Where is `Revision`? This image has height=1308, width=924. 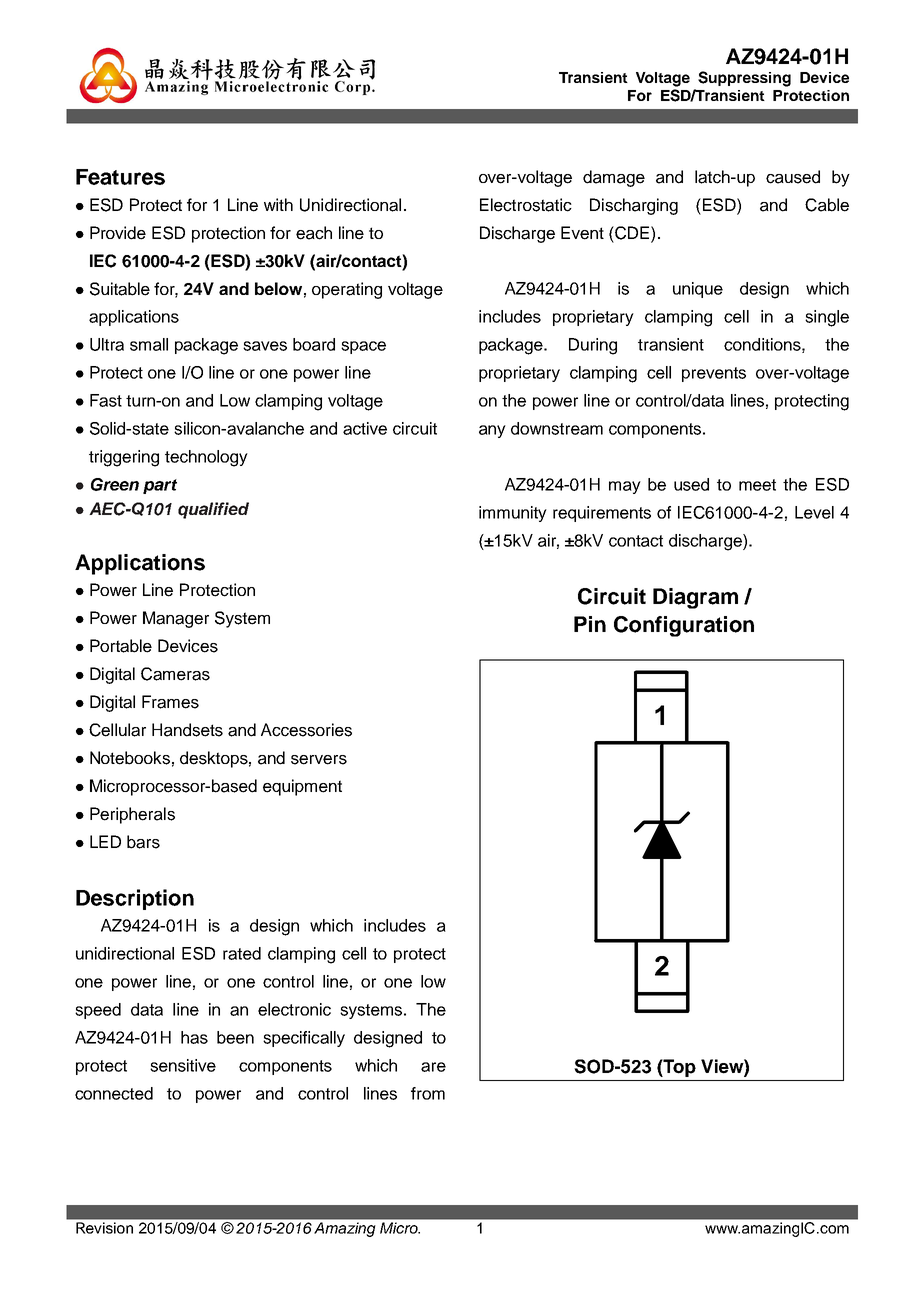 Revision is located at coordinates (104, 1228).
